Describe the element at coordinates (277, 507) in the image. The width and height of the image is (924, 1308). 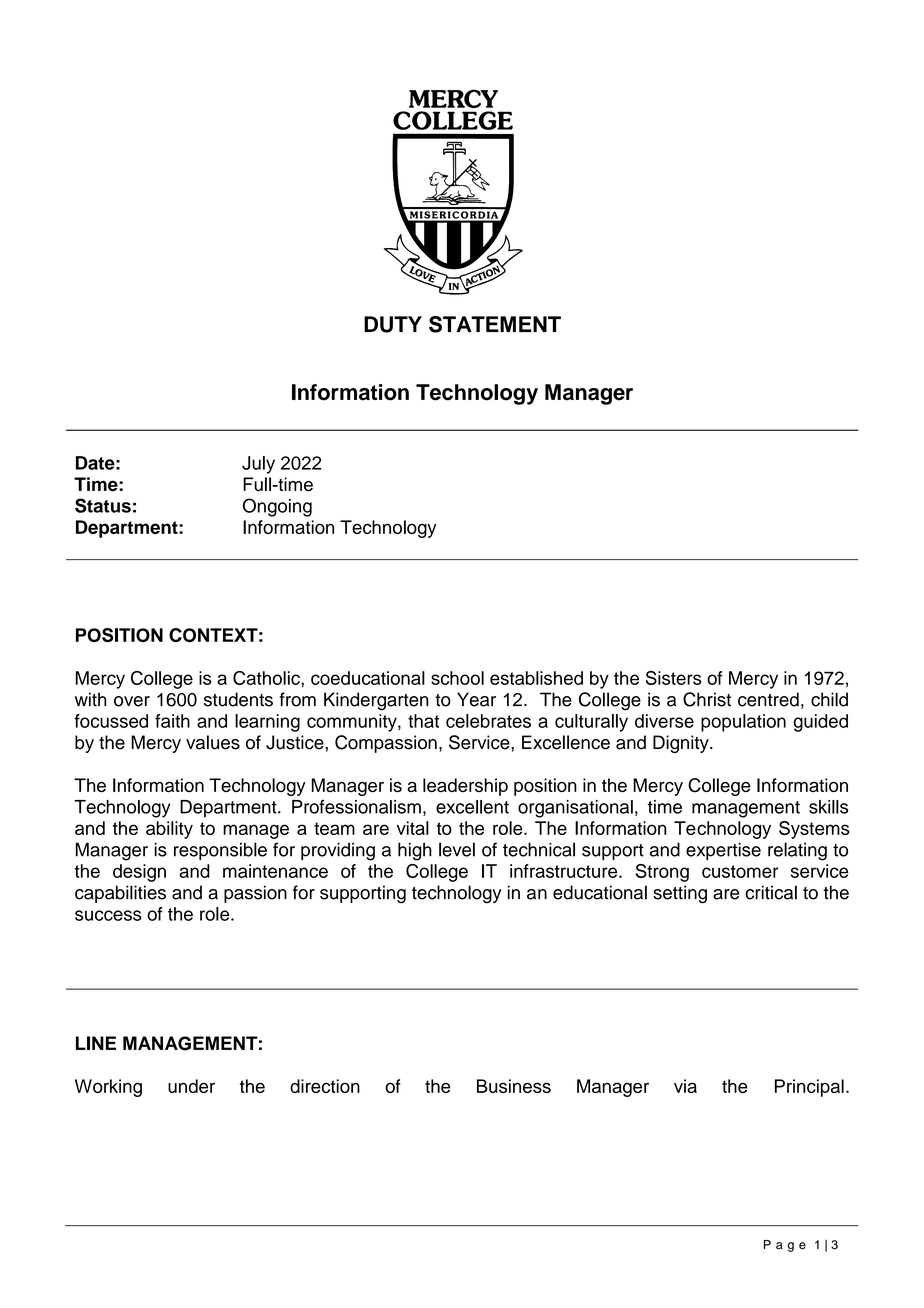
I see `Ongoing` at that location.
